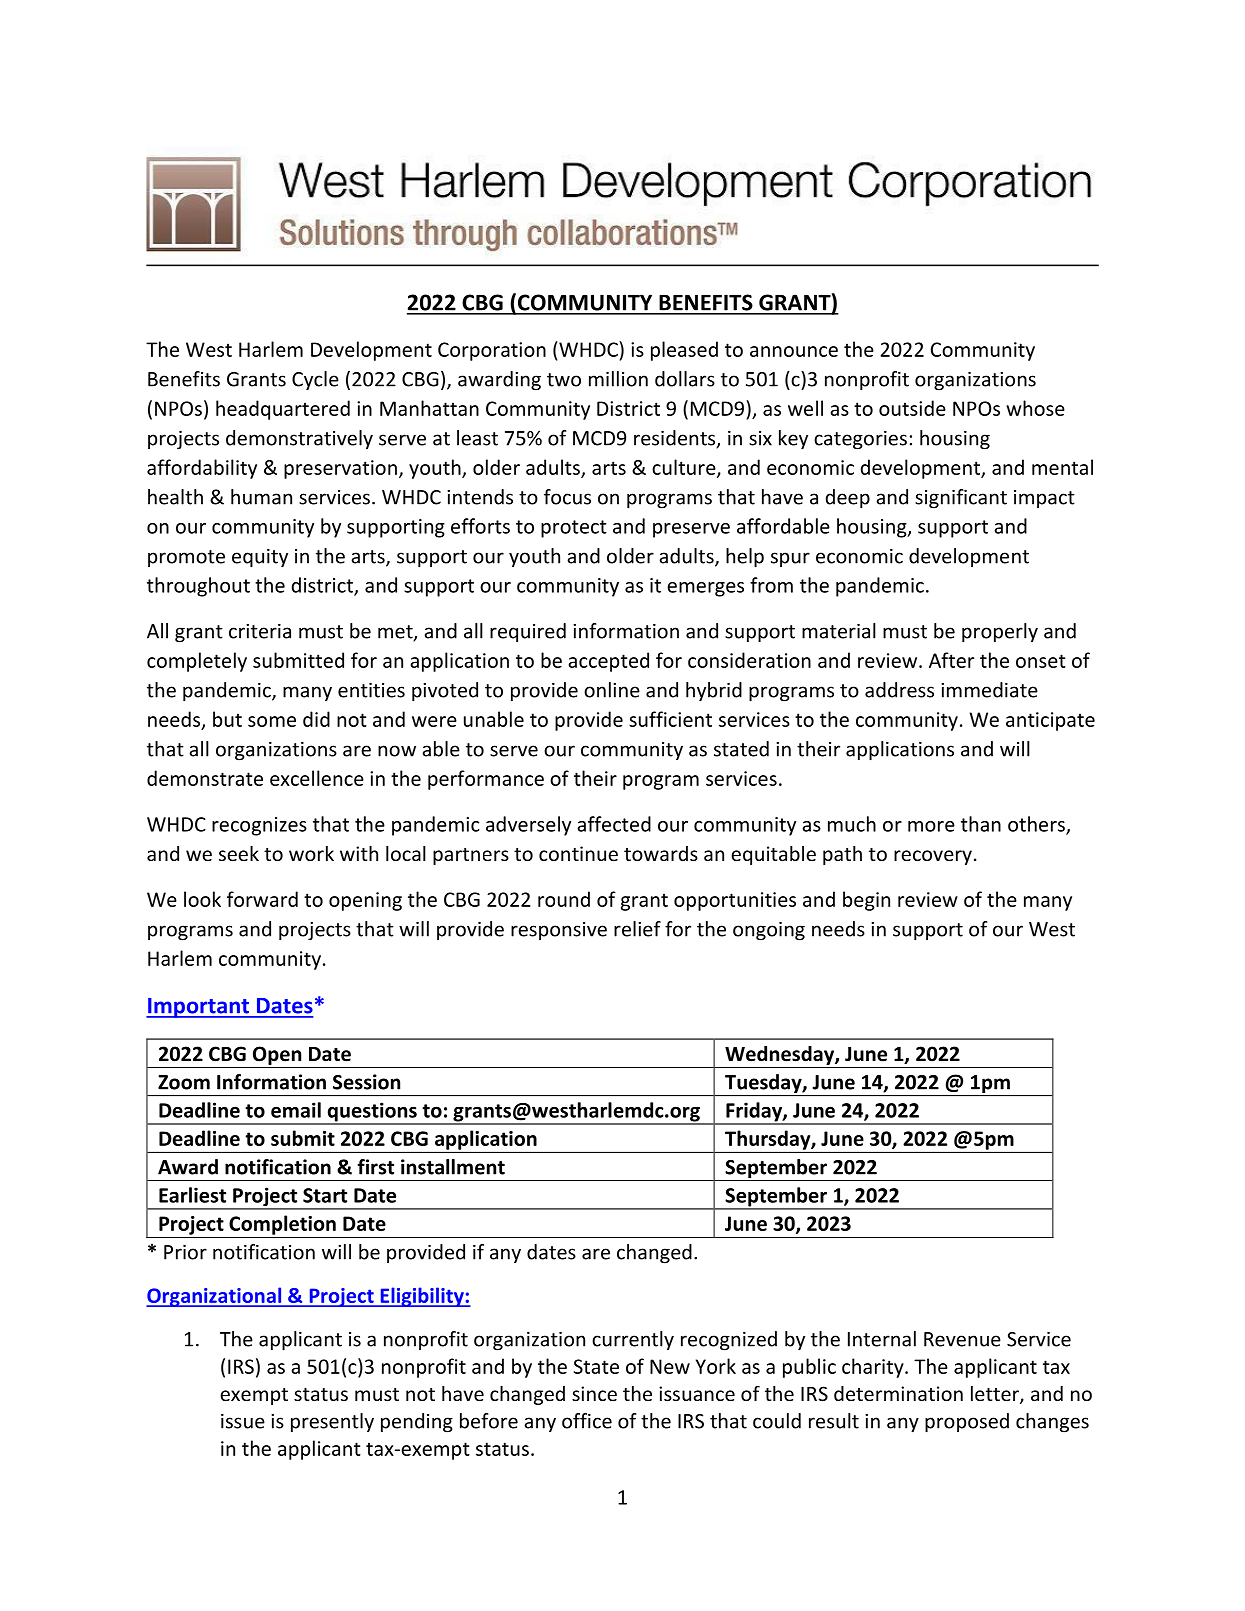  What do you see at coordinates (243, 1421) in the document?
I see `issue` at bounding box center [243, 1421].
